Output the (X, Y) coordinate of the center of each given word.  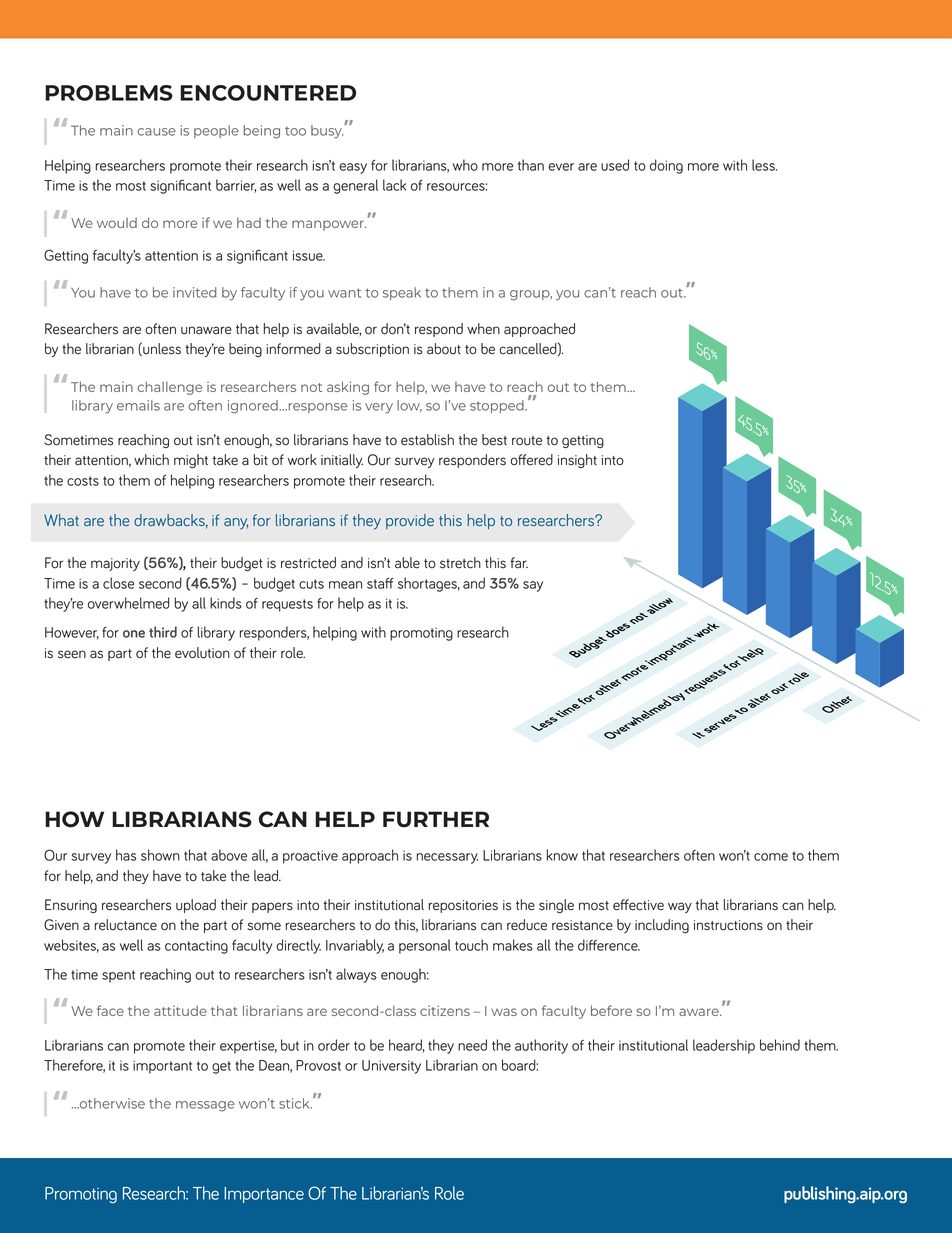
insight (577, 461)
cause (156, 132)
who (465, 165)
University (391, 1067)
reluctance (126, 925)
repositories (463, 906)
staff (380, 583)
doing (666, 166)
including (662, 926)
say (533, 586)
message (205, 1106)
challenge (169, 388)
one (134, 634)
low (409, 406)
